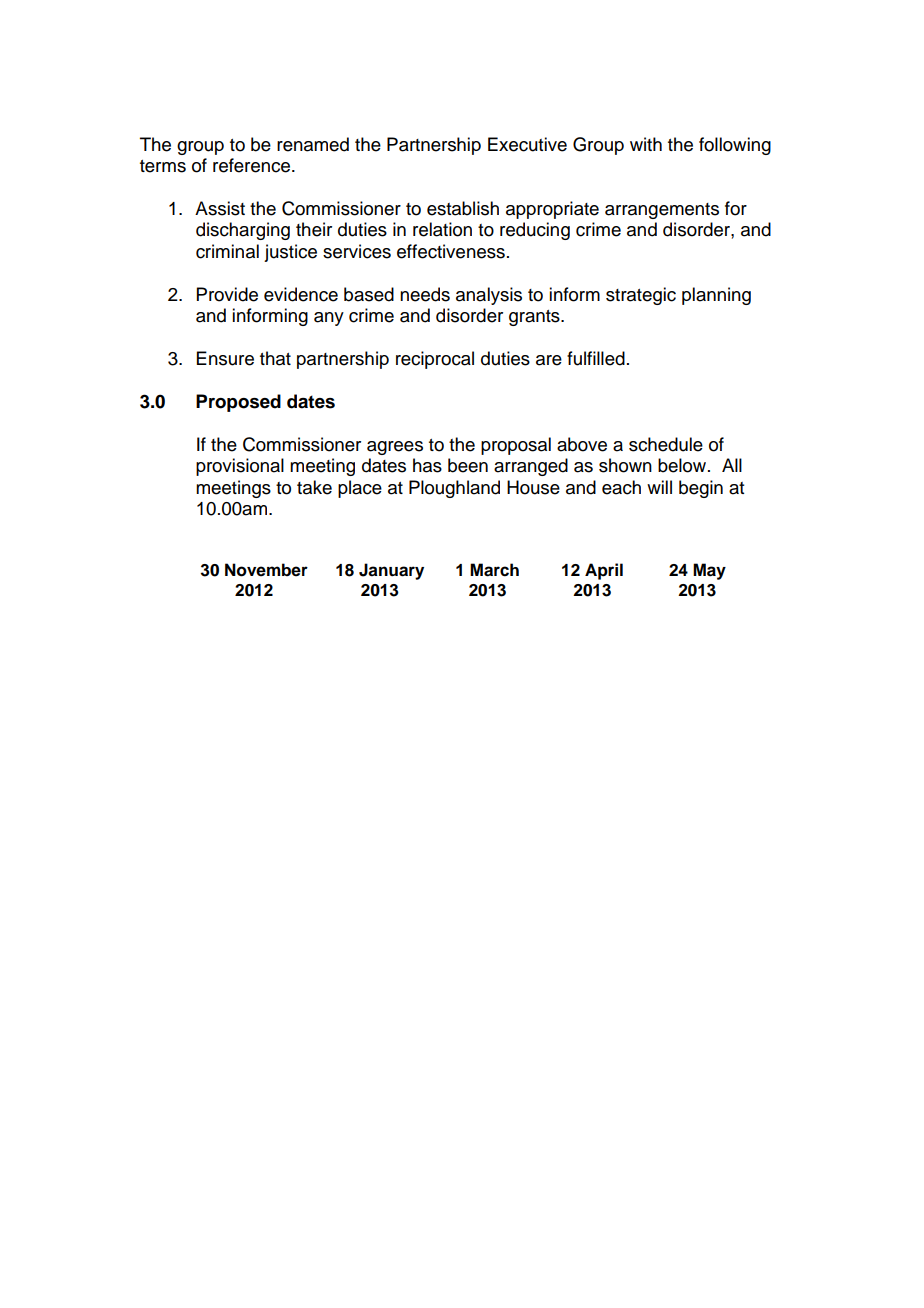  Describe the element at coordinates (240, 467) in the screenshot. I see `provisional` at that location.
